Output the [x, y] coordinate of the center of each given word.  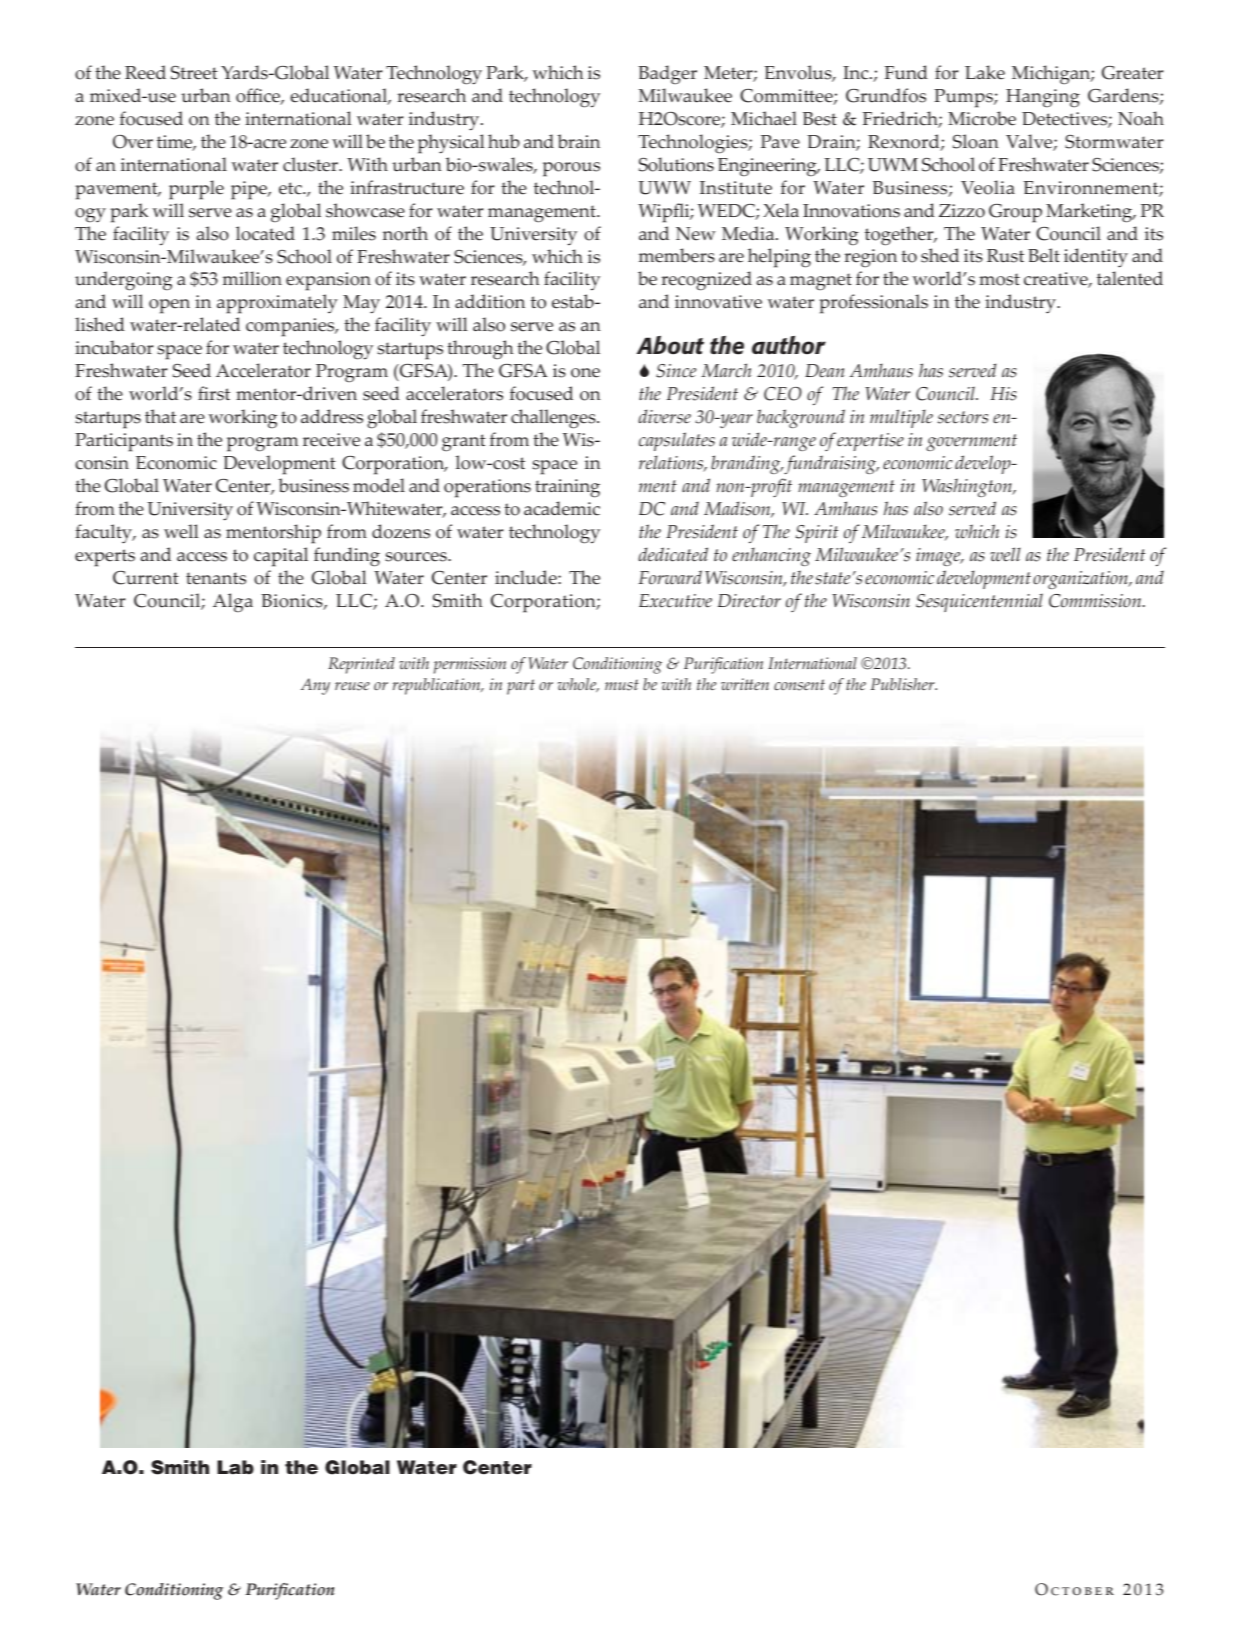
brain [578, 141]
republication [437, 686]
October [1074, 1589]
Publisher [904, 684]
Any [315, 686]
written [745, 684]
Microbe [982, 118]
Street [194, 73]
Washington [968, 487]
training [567, 488]
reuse [352, 686]
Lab [235, 1467]
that [160, 416]
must [622, 685]
